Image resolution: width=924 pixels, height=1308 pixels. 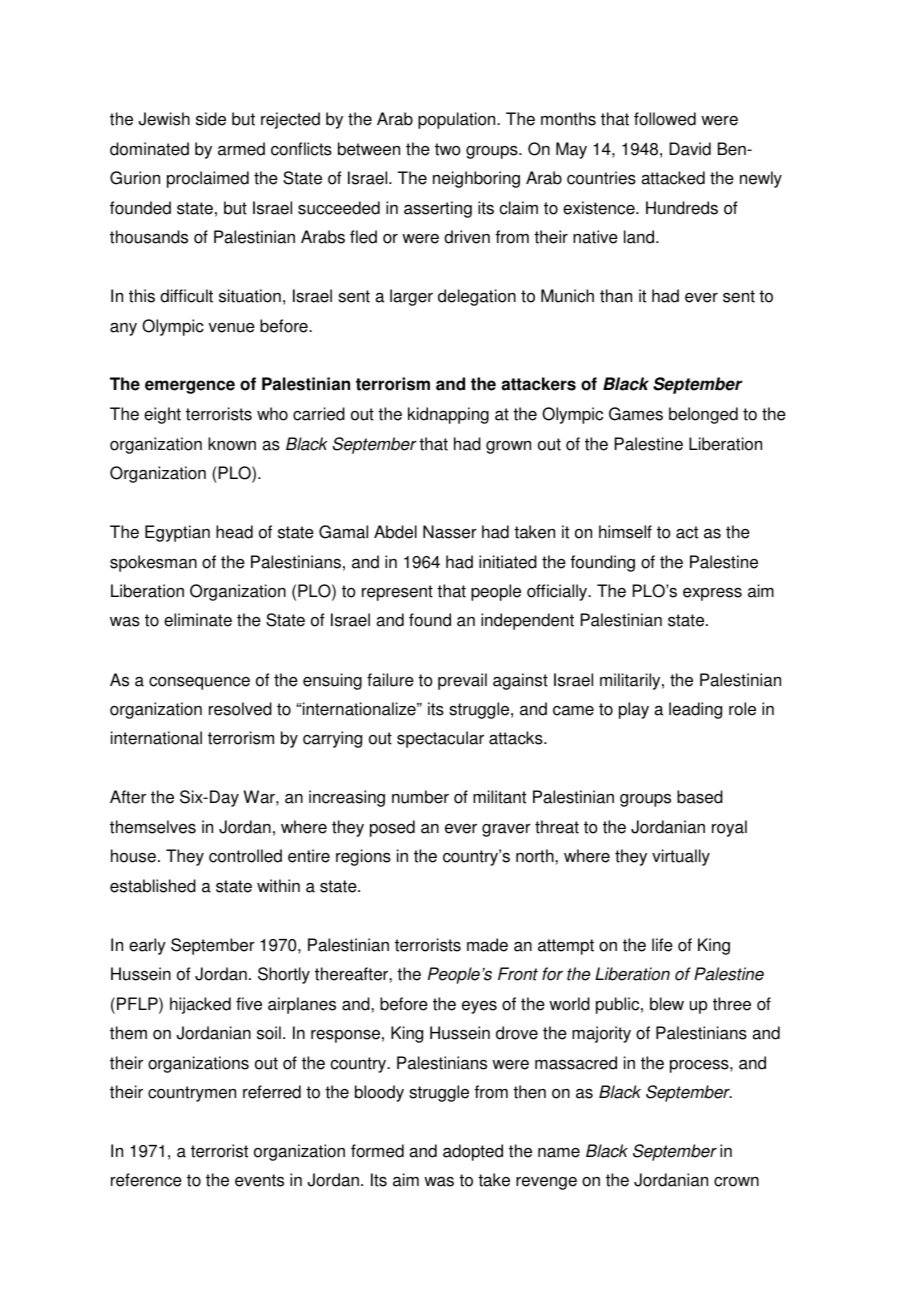 What do you see at coordinates (690, 149) in the document?
I see `David` at bounding box center [690, 149].
